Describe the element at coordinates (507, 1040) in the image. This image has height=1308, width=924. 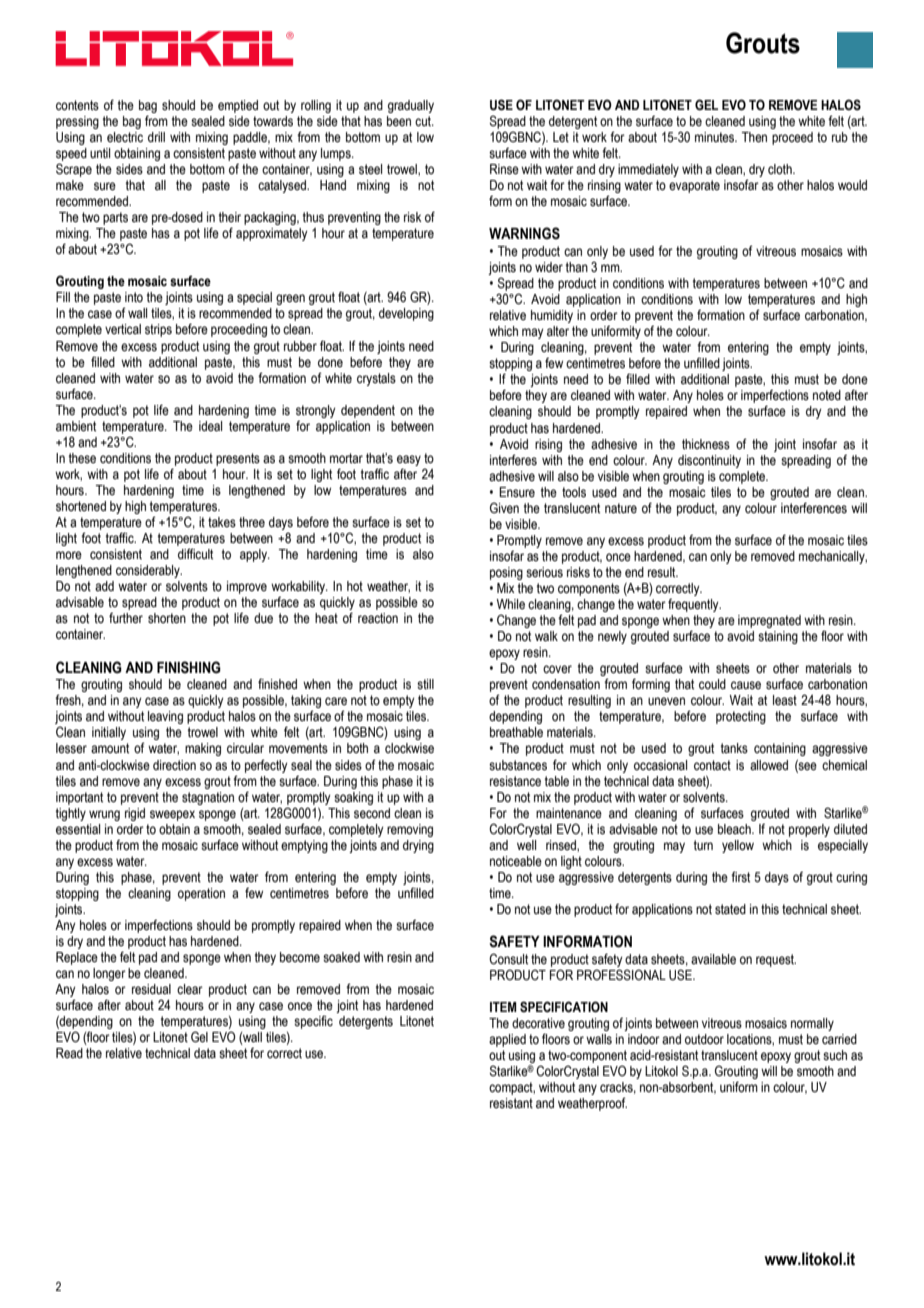
I see `applied` at that location.
